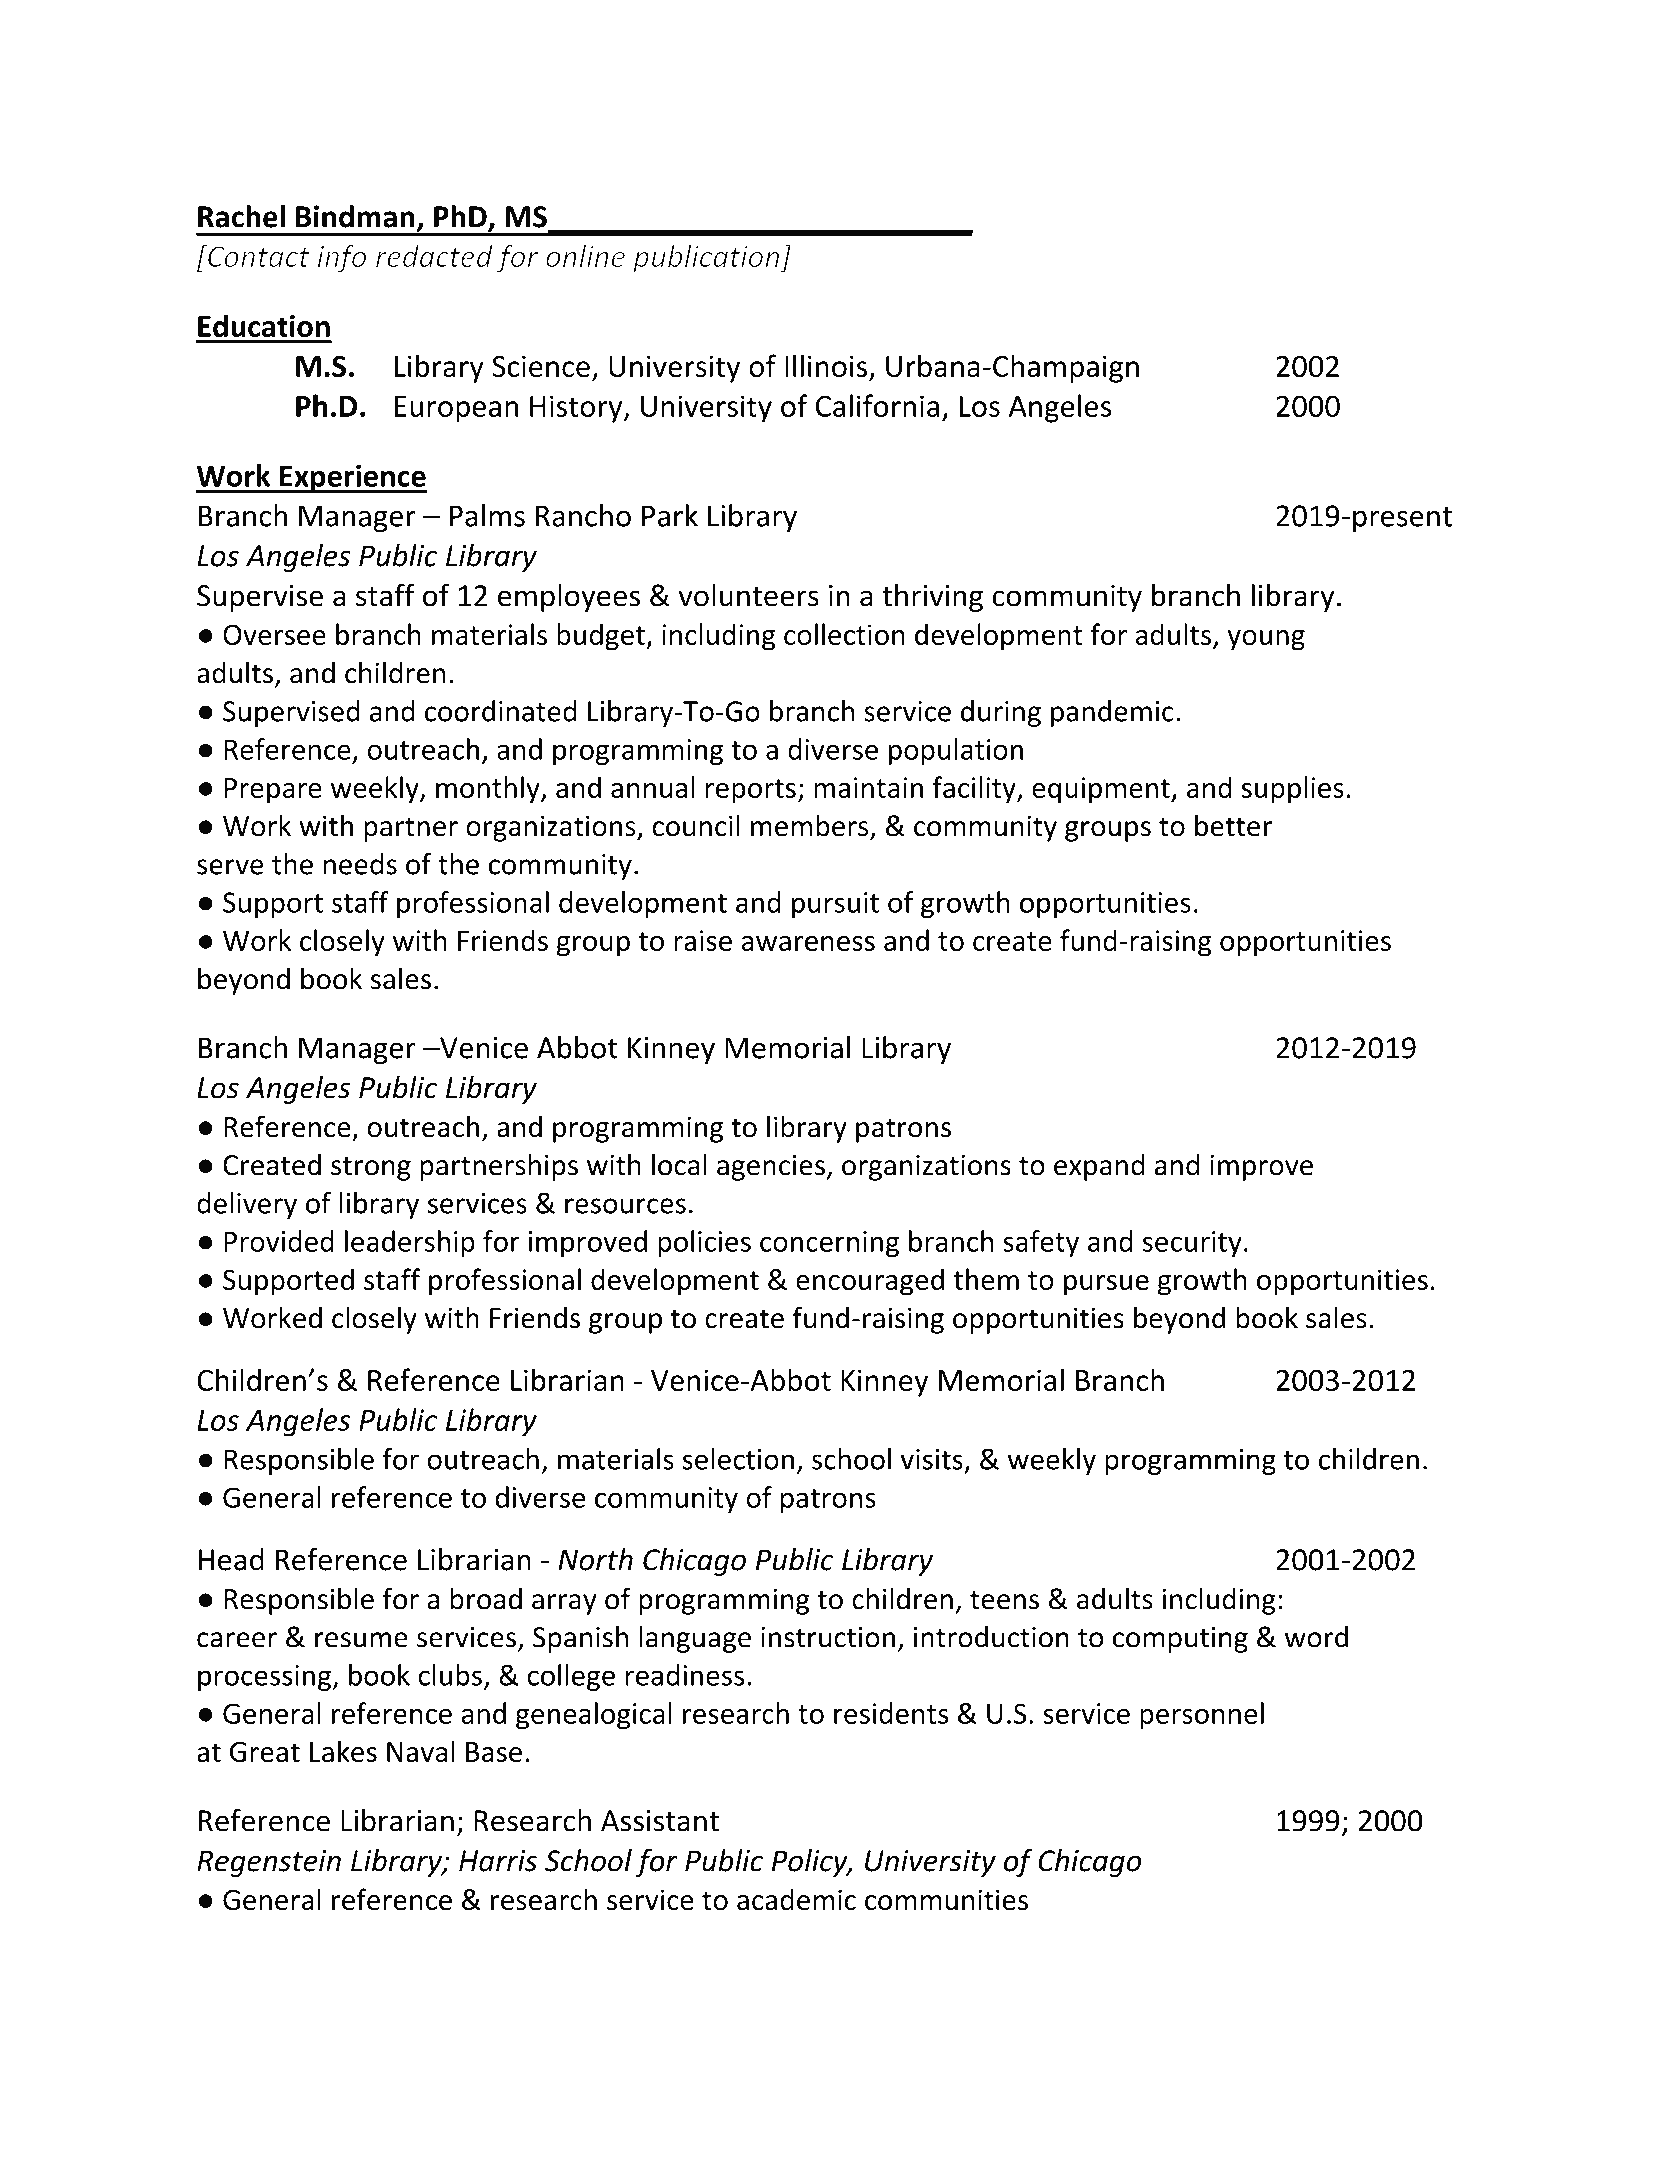 The image size is (1667, 2157). I want to click on strong, so click(371, 1168).
